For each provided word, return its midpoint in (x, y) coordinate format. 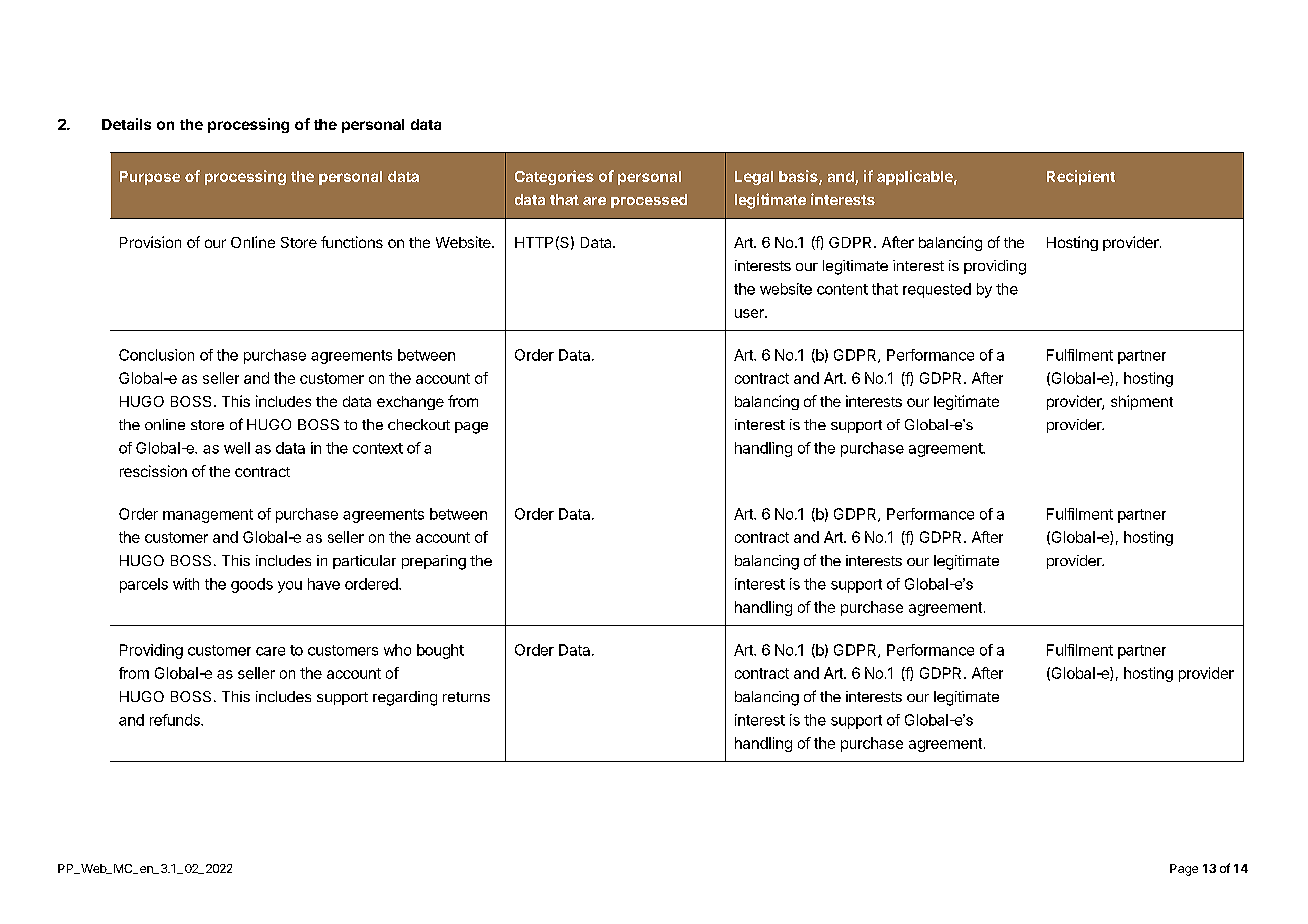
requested (937, 290)
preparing (434, 562)
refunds (176, 720)
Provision (150, 242)
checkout (419, 424)
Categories (554, 177)
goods (252, 585)
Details (126, 124)
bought (440, 651)
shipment (1142, 402)
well (237, 448)
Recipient (1081, 177)
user (750, 313)
